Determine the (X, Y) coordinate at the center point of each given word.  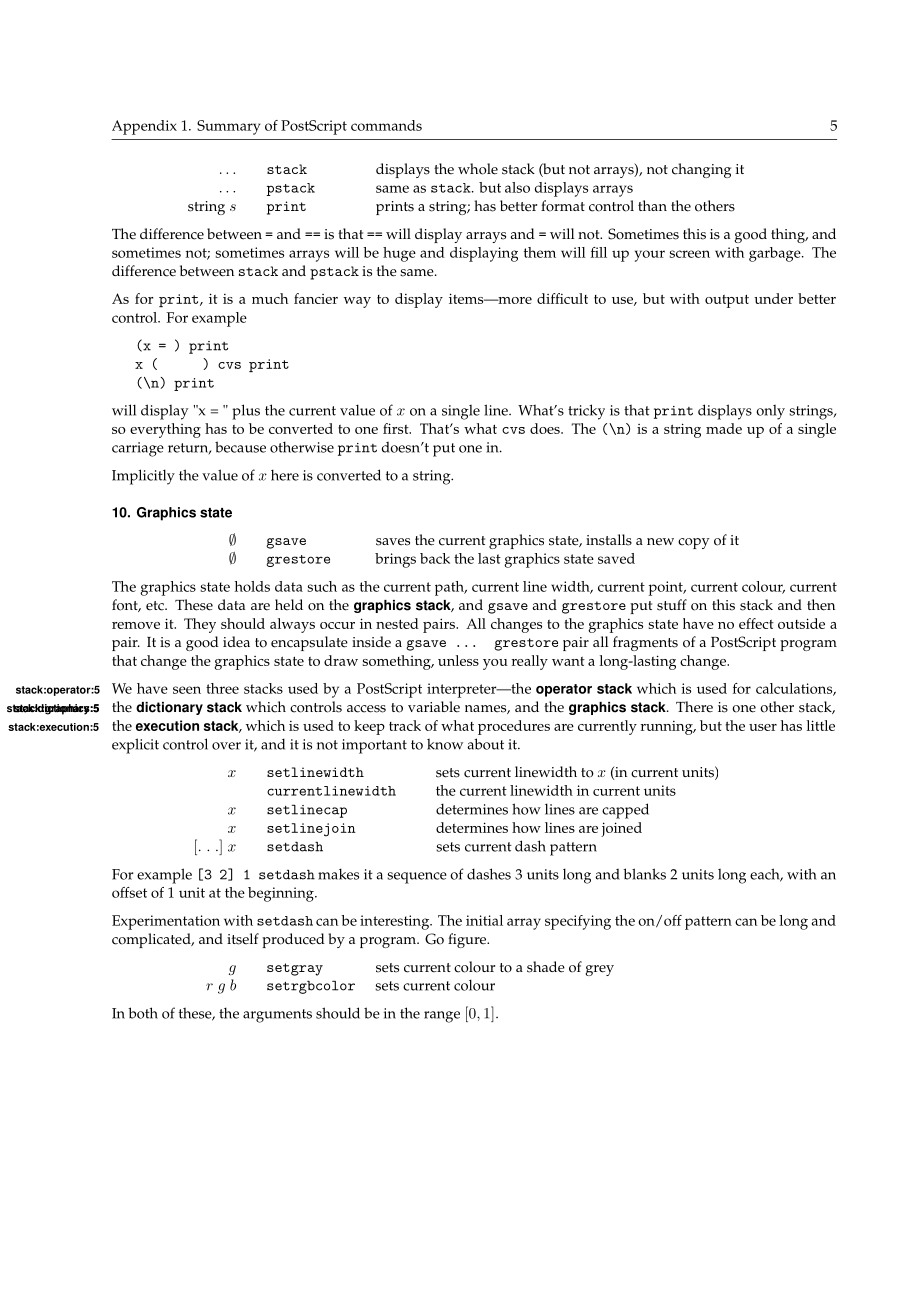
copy (694, 543)
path (450, 588)
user (763, 727)
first (397, 428)
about (485, 744)
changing (701, 170)
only (770, 412)
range (442, 1017)
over (226, 746)
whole (478, 169)
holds (252, 586)
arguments (277, 1016)
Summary (228, 127)
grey (599, 970)
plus (246, 412)
